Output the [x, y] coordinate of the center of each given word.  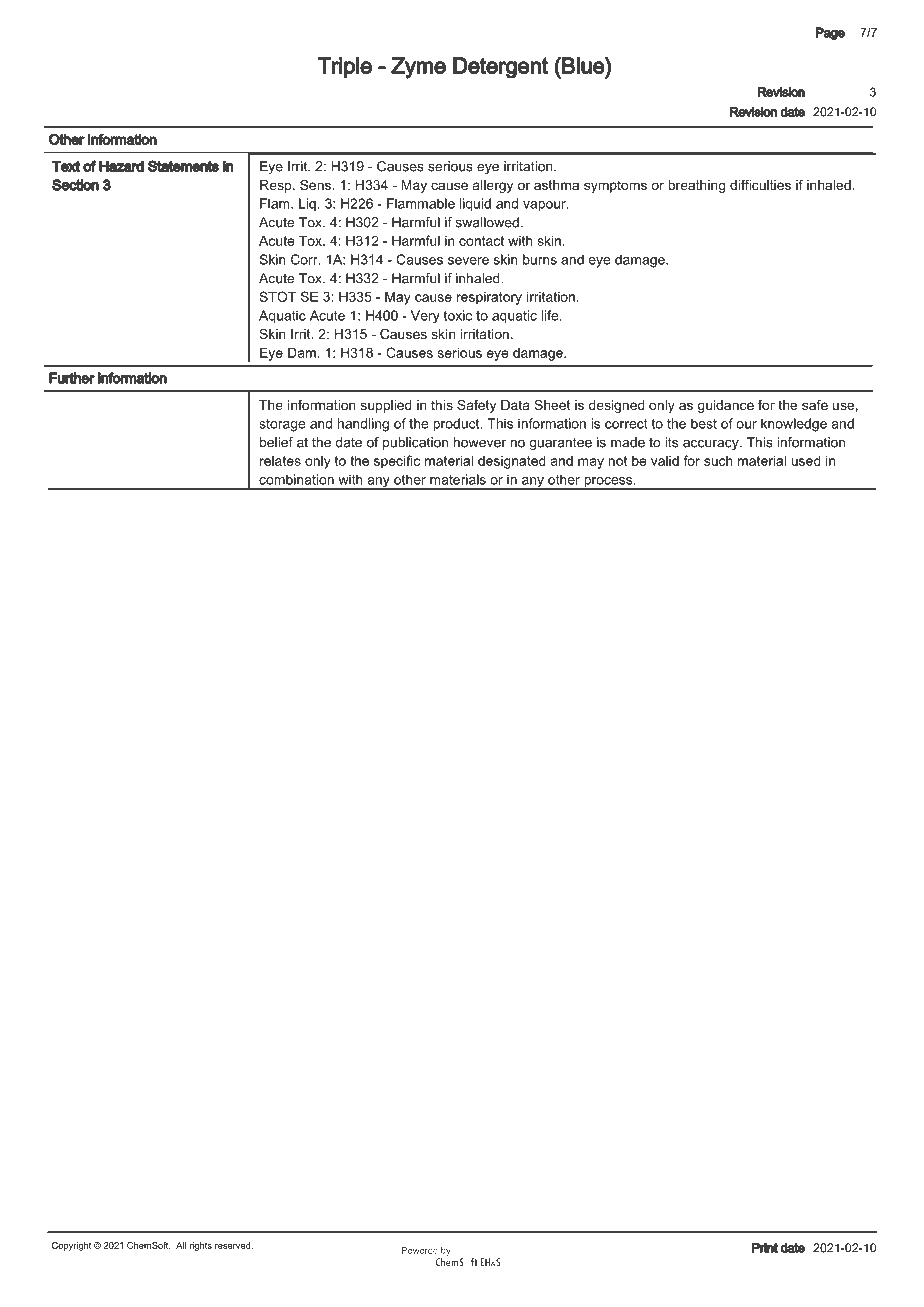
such [718, 461]
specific [397, 462]
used [806, 460]
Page [830, 33]
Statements [183, 166]
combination [296, 479]
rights [201, 1246]
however [480, 442]
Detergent [500, 68]
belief [276, 442]
